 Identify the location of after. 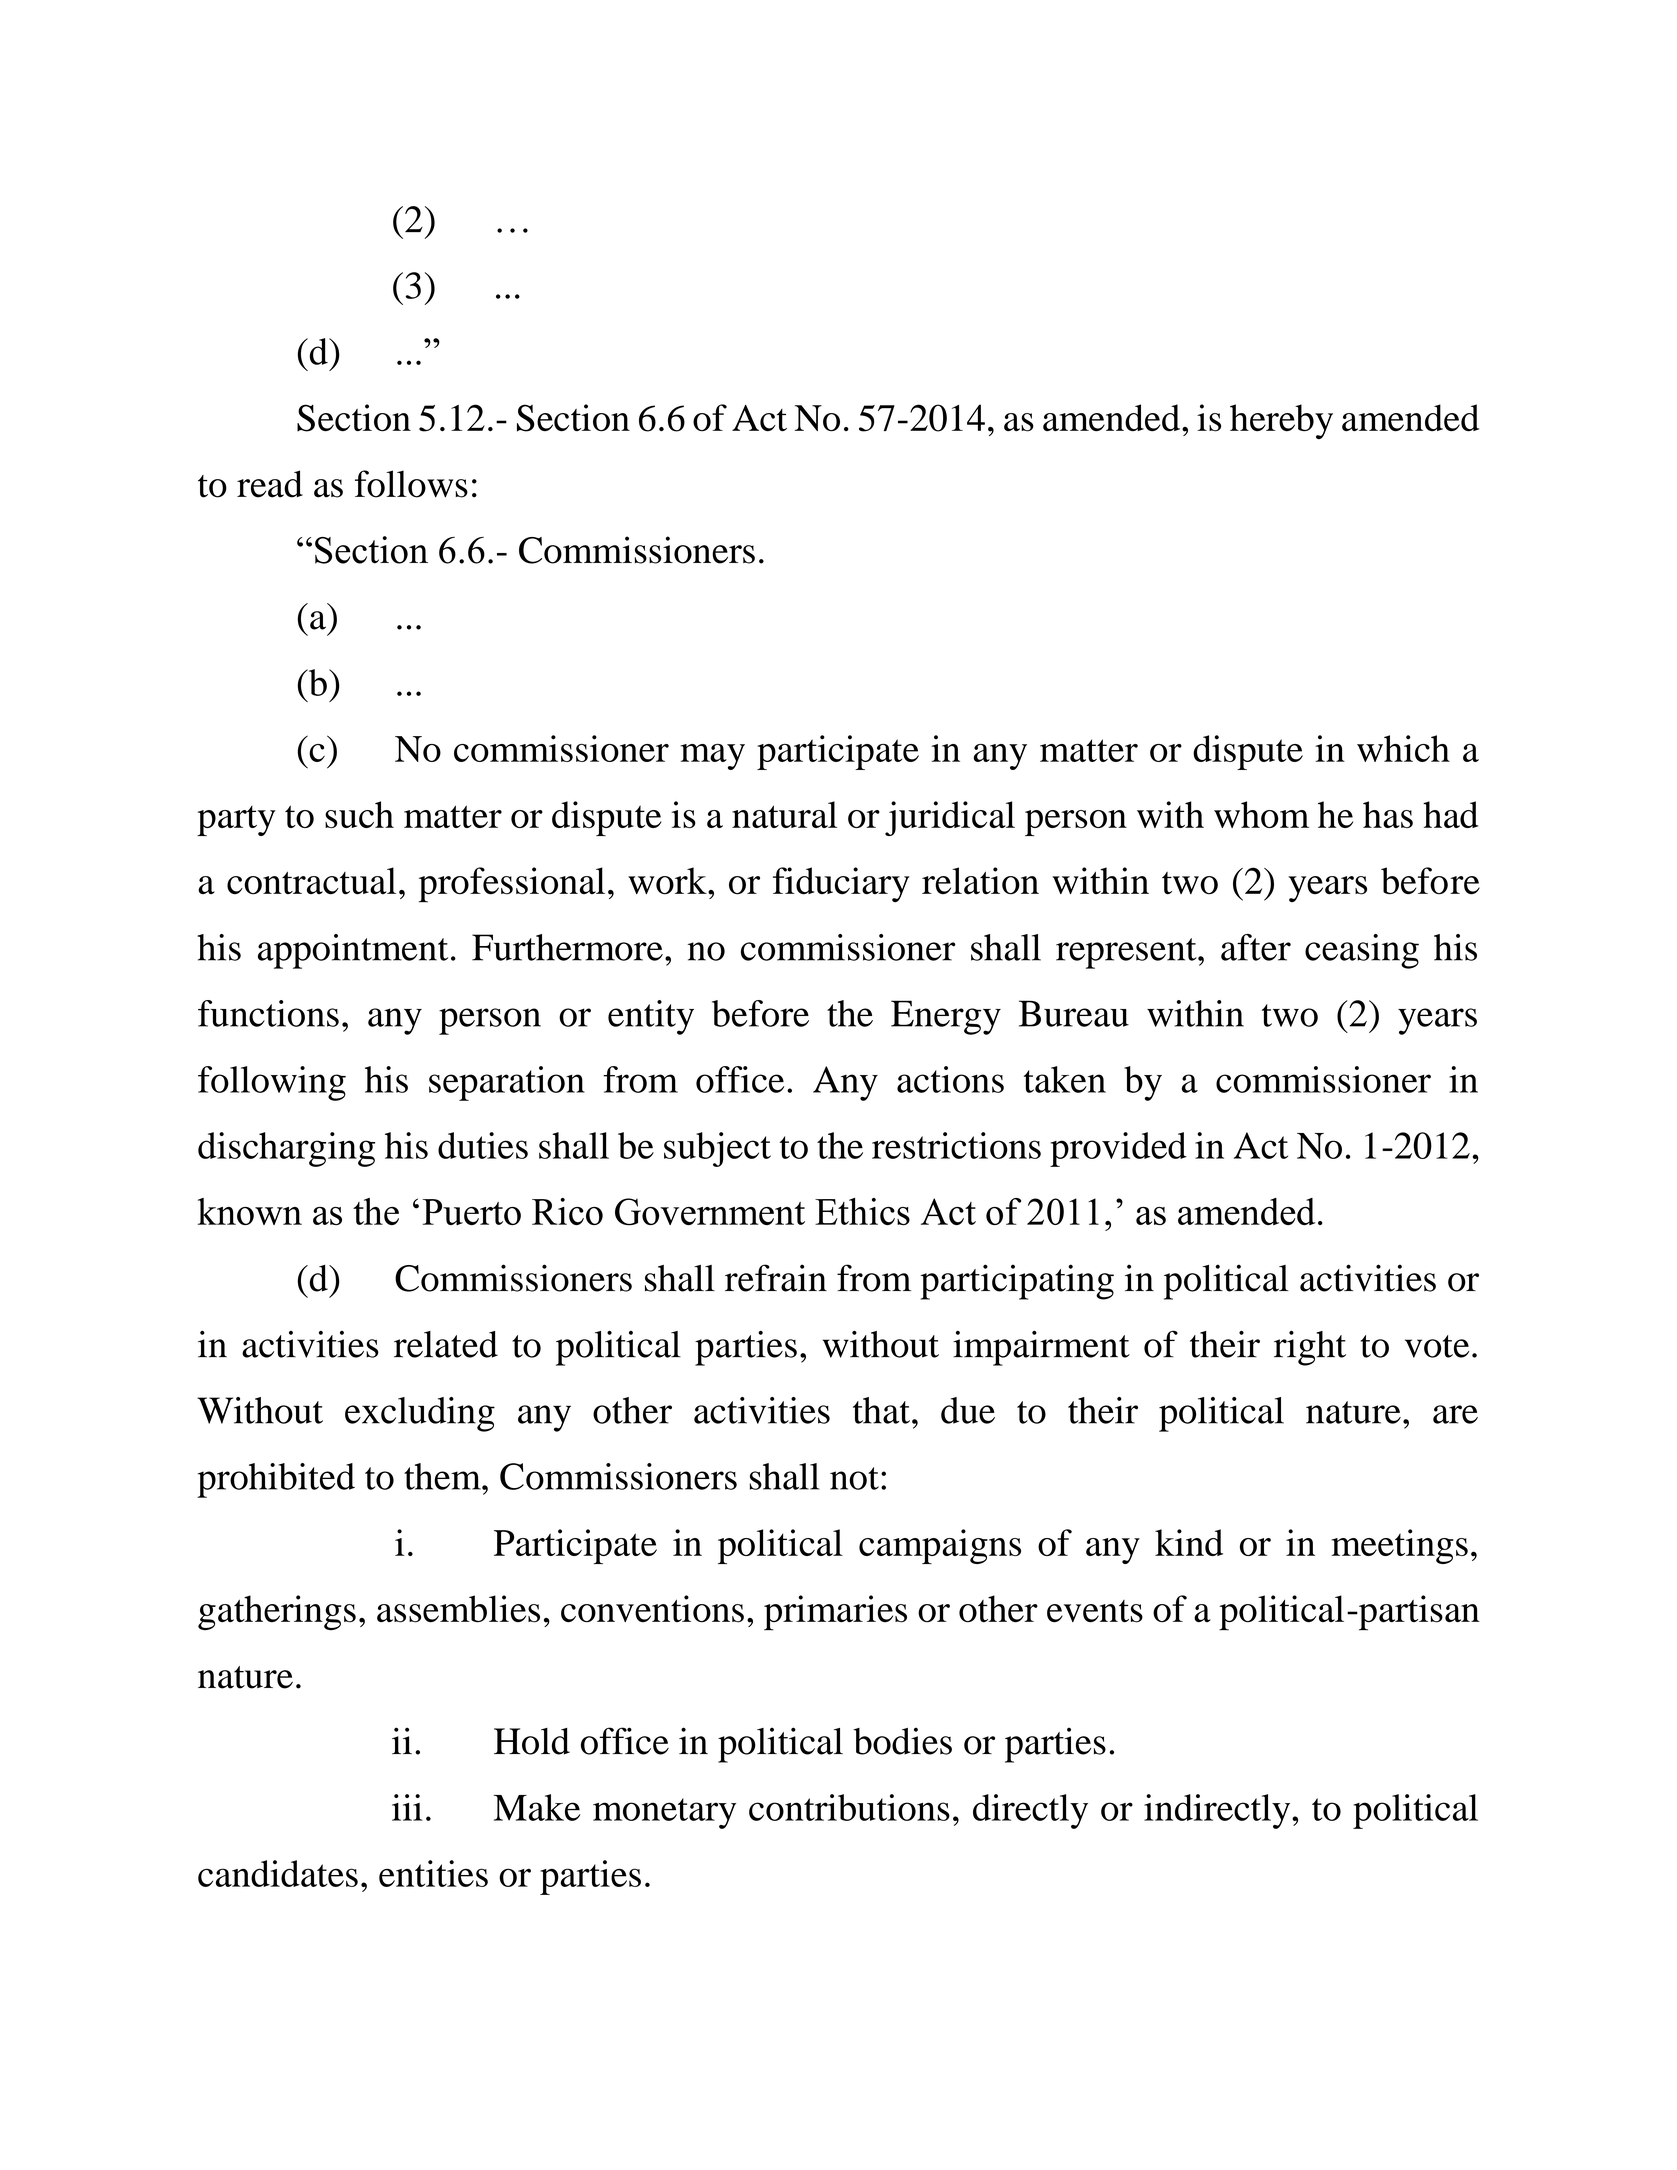
(1256, 947).
